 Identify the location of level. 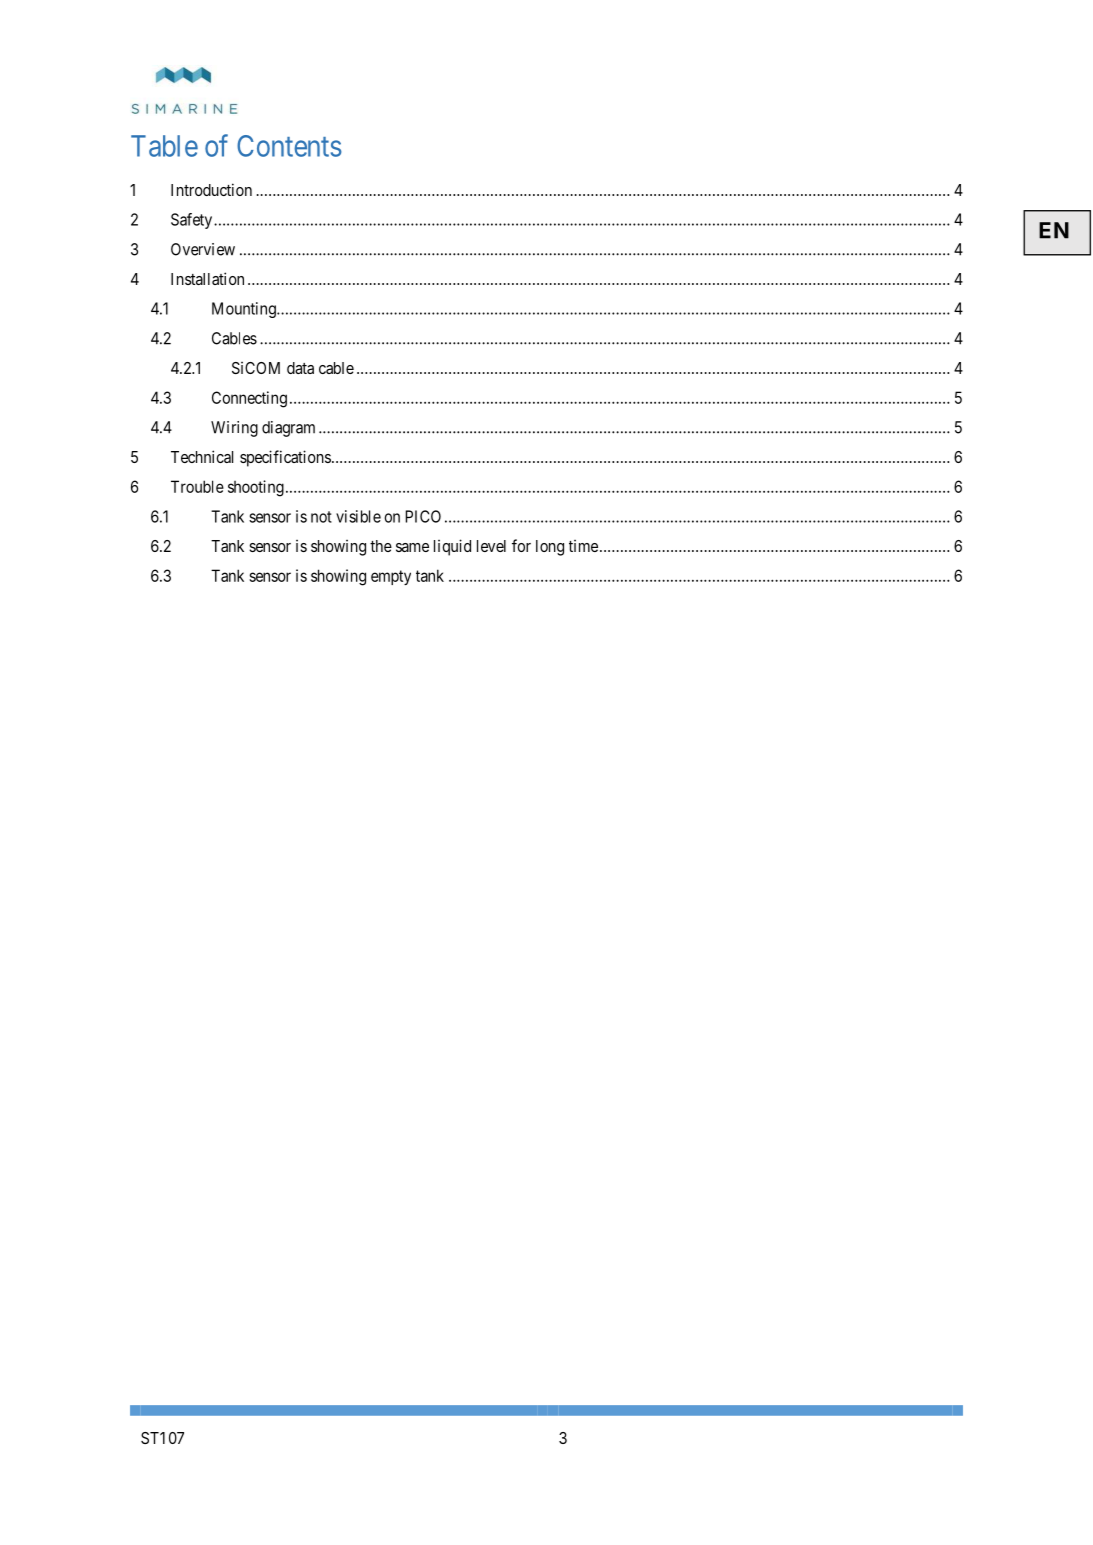
(491, 546).
